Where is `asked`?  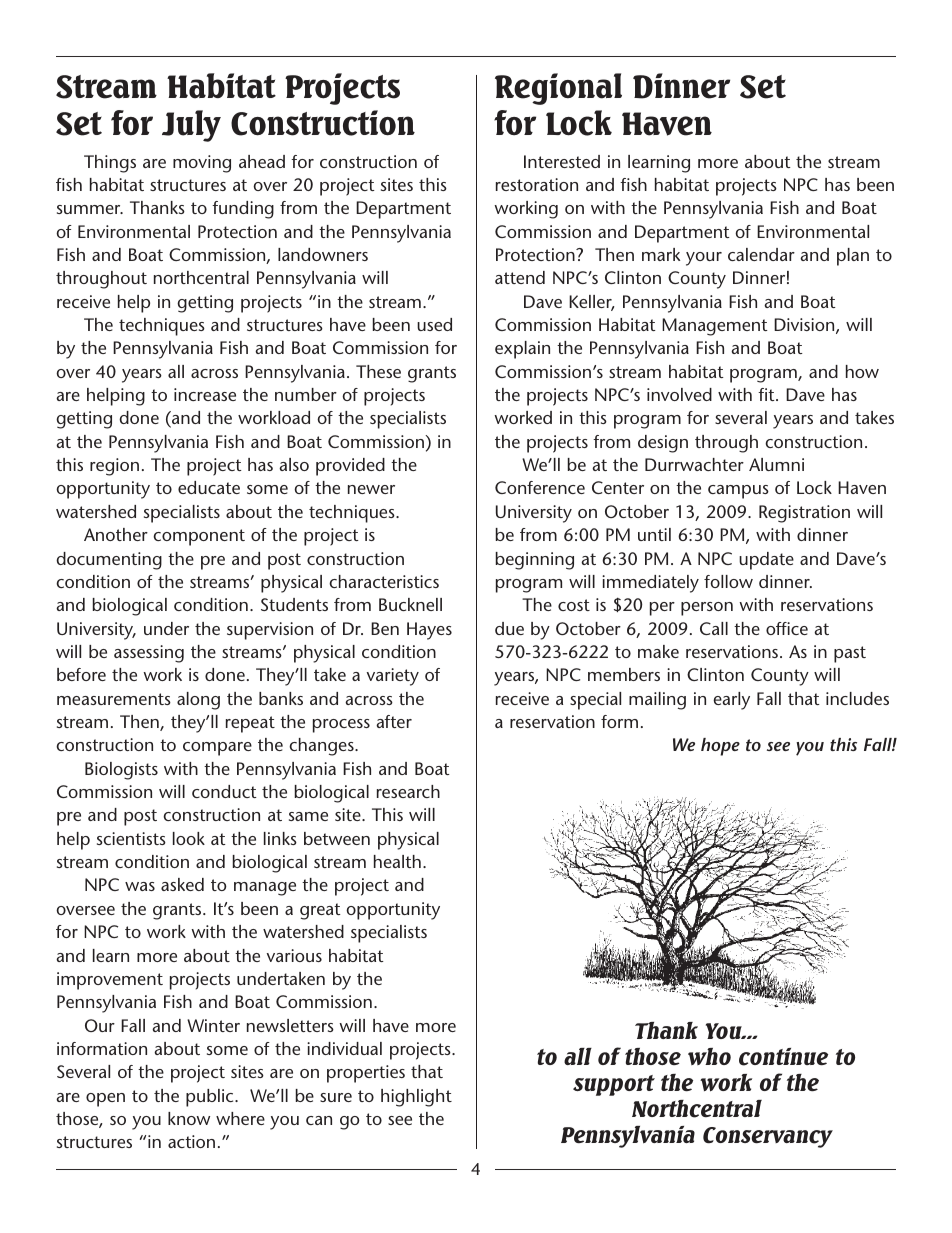 asked is located at coordinates (182, 884).
